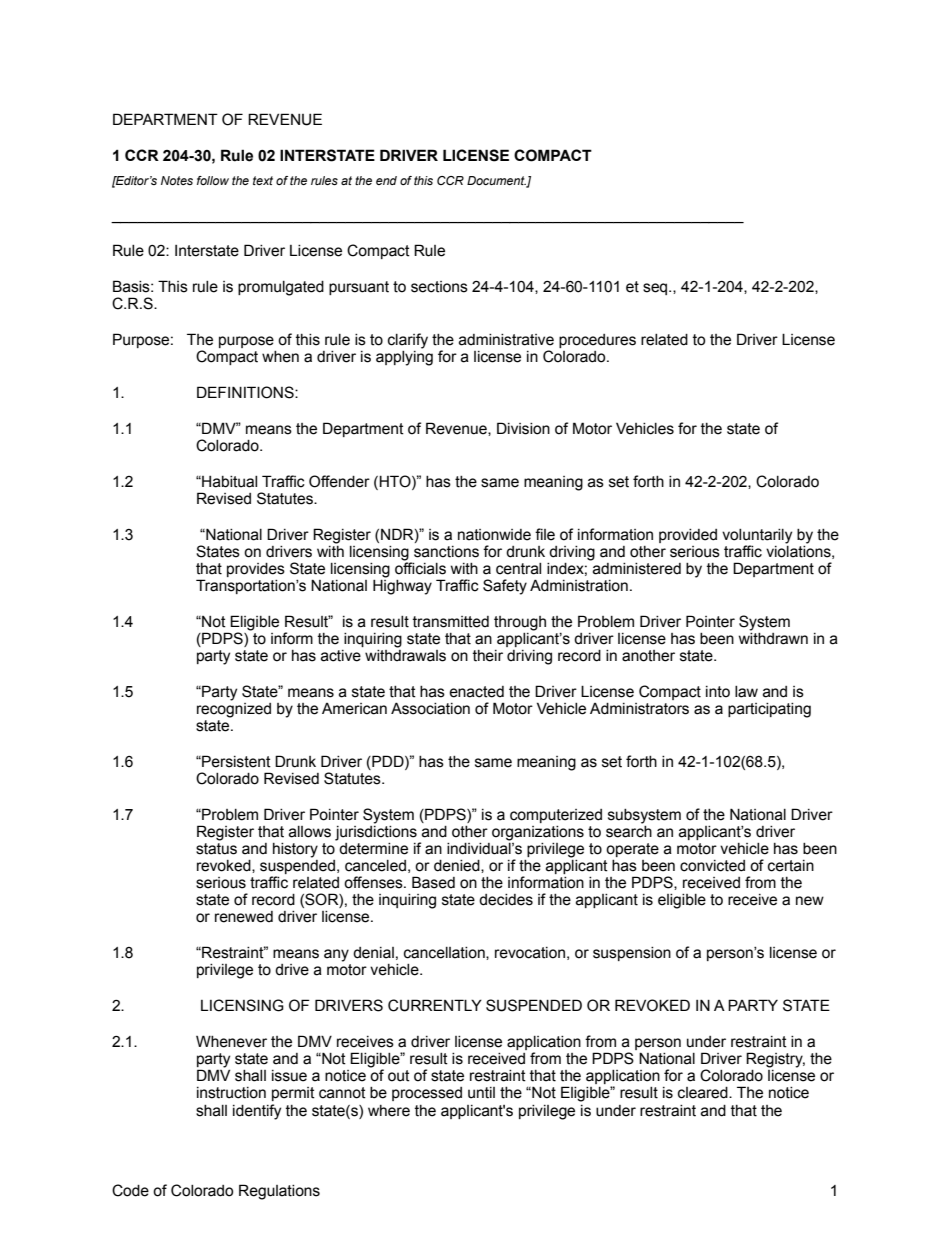 The height and width of the screenshot is (1233, 952). I want to click on Habitual, so click(228, 482).
